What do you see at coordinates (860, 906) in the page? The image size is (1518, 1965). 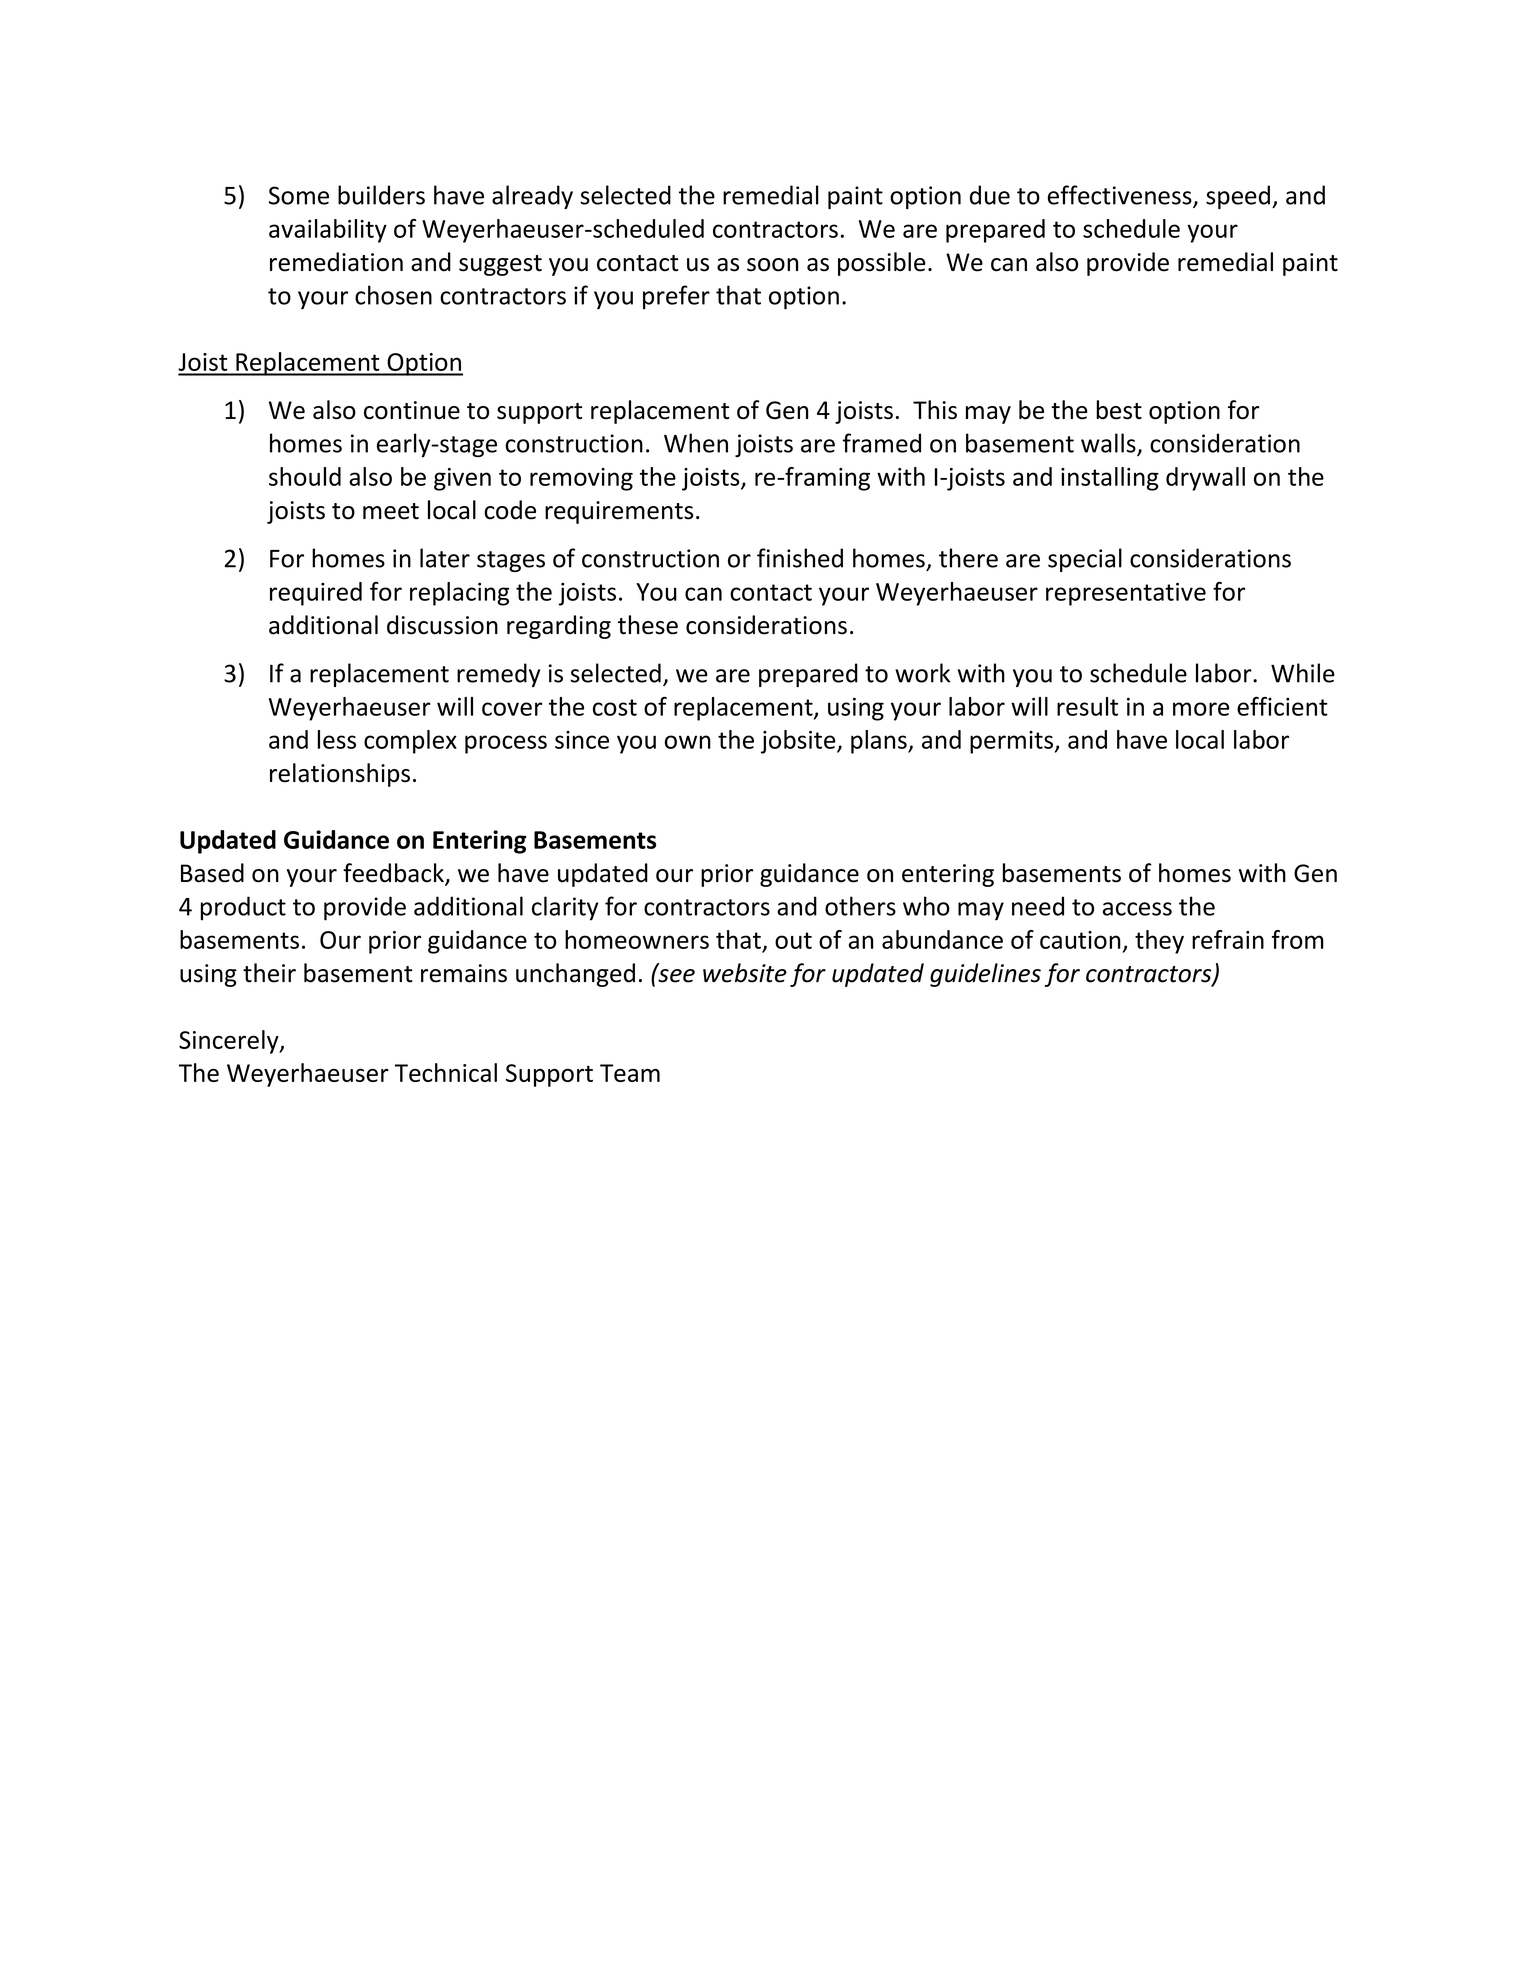 I see `others` at bounding box center [860, 906].
